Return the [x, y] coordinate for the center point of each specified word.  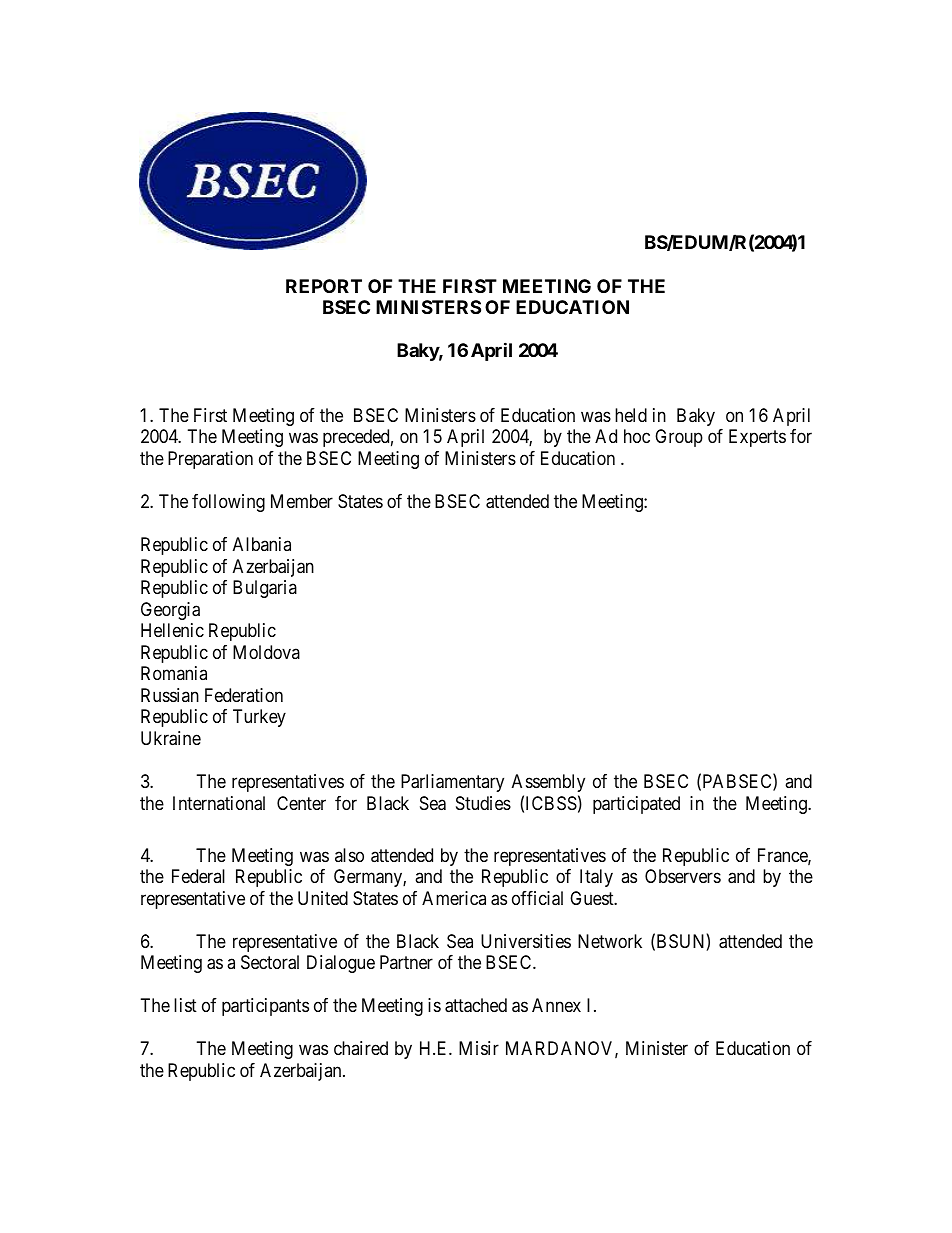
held [631, 415]
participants [265, 1007]
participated [636, 805]
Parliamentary [452, 783]
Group [679, 438]
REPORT [324, 286]
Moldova [266, 652]
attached [476, 1005]
